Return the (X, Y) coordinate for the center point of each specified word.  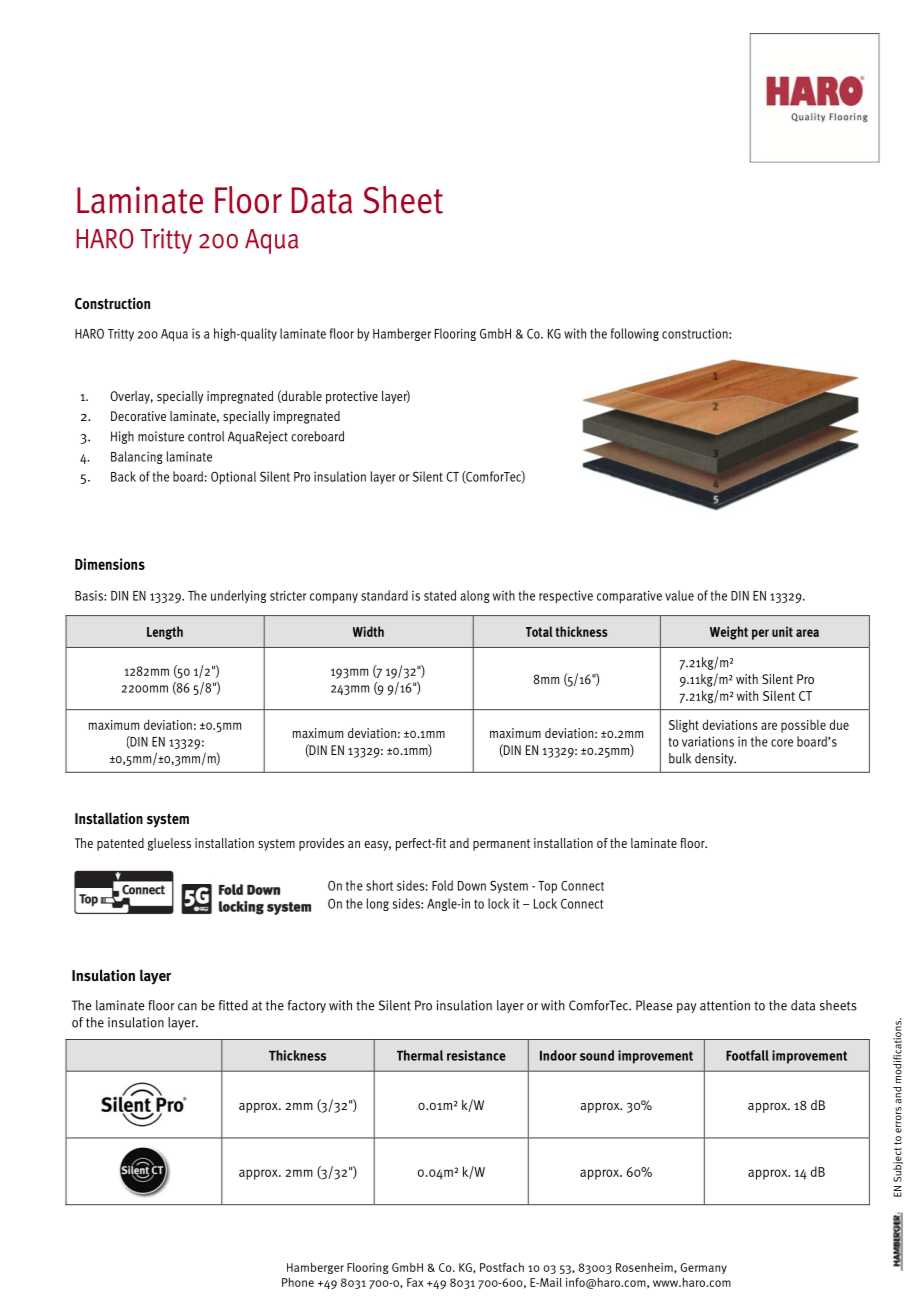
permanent (501, 845)
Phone (298, 1282)
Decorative (138, 416)
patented (120, 844)
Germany (703, 1268)
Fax (415, 1282)
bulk (680, 758)
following (635, 334)
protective (352, 397)
